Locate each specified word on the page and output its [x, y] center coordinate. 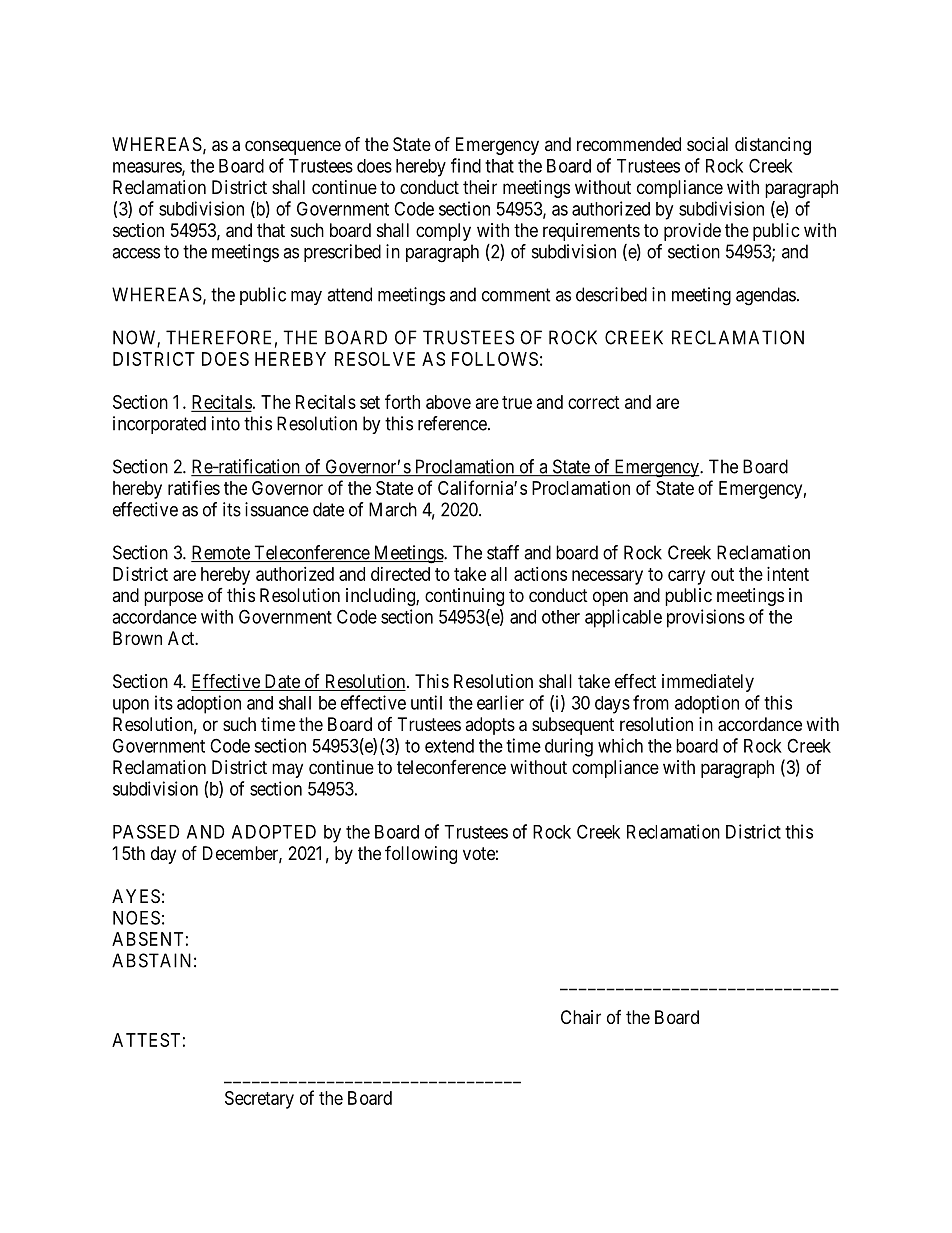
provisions [706, 618]
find [466, 165]
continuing [464, 597]
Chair [581, 1017]
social [707, 144]
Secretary [259, 1100]
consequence [293, 147]
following [421, 854]
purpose [173, 598]
